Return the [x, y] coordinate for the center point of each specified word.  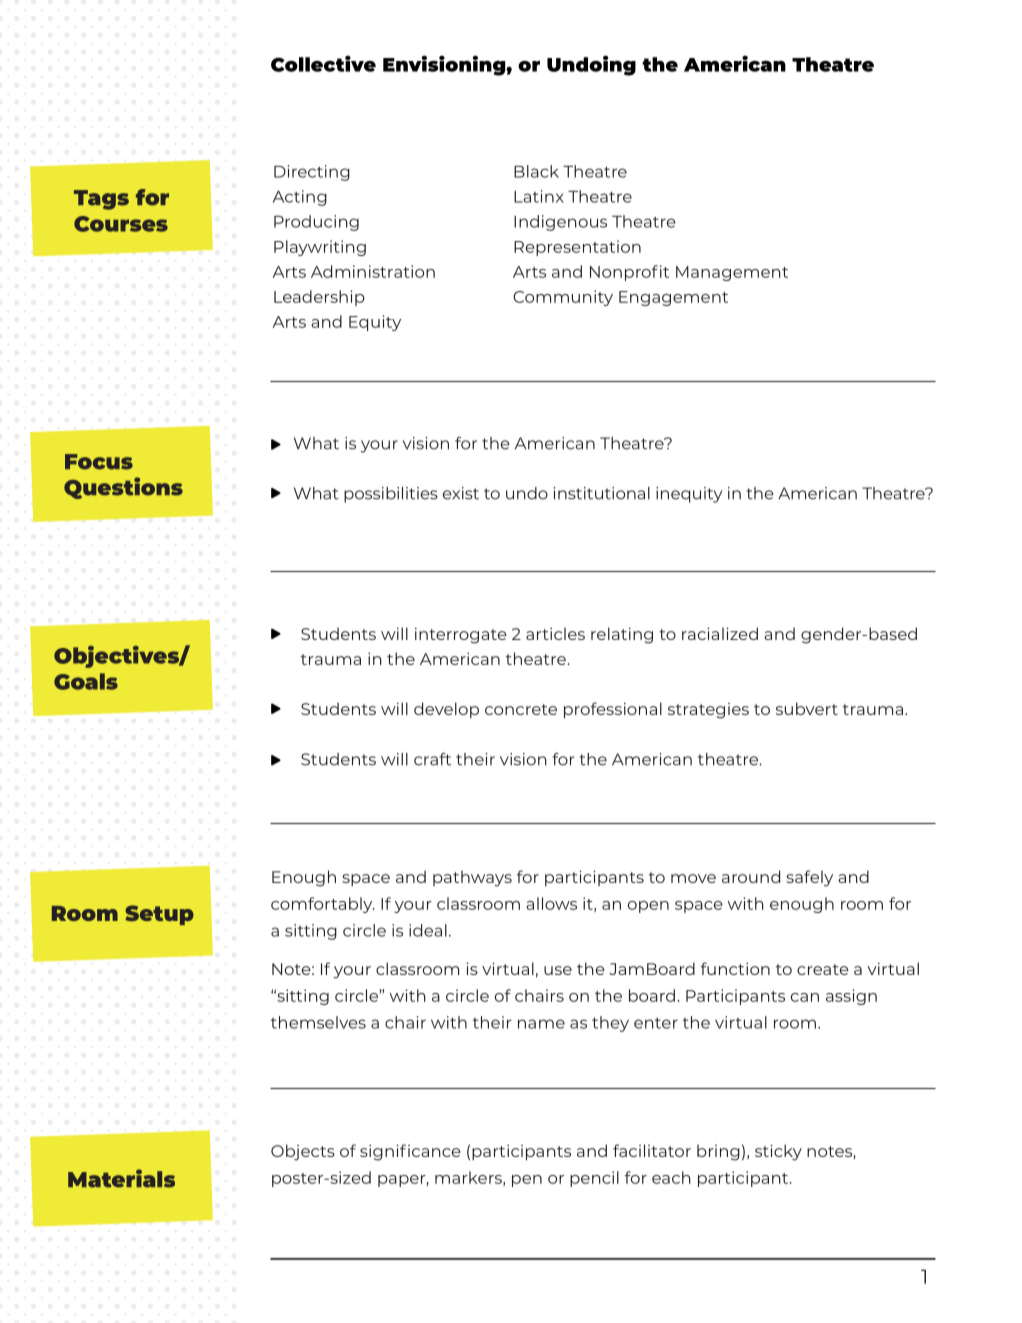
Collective [323, 63]
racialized [720, 633]
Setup [159, 915]
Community [563, 298]
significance [410, 1152]
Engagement [673, 298]
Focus [99, 462]
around [751, 876]
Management [732, 273]
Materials [121, 1178]
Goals [86, 681]
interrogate [461, 635]
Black [536, 171]
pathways [472, 878]
